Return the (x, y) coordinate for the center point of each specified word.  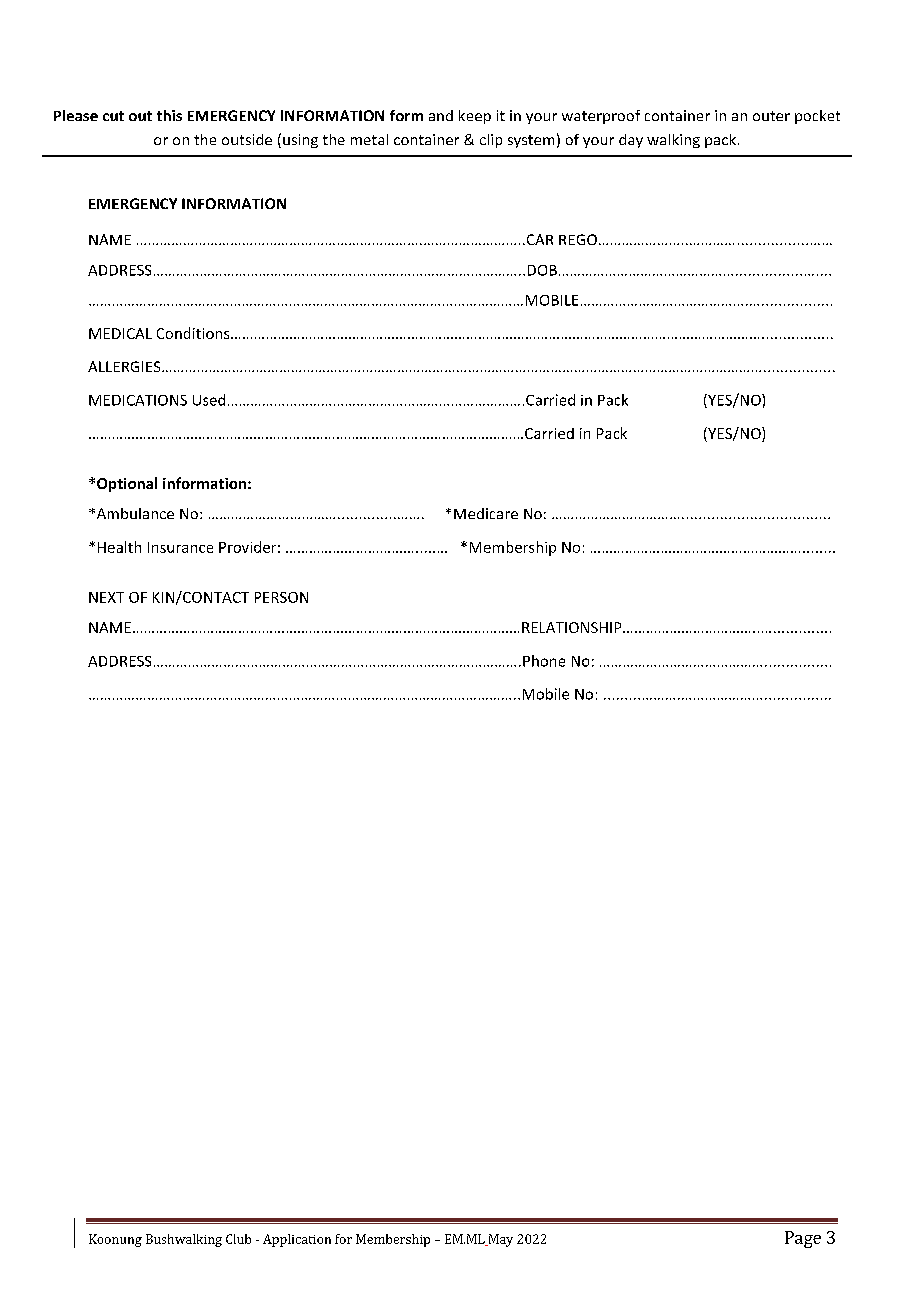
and (441, 115)
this (169, 115)
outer (771, 116)
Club (238, 1239)
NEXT (106, 597)
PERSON (281, 597)
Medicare (486, 513)
